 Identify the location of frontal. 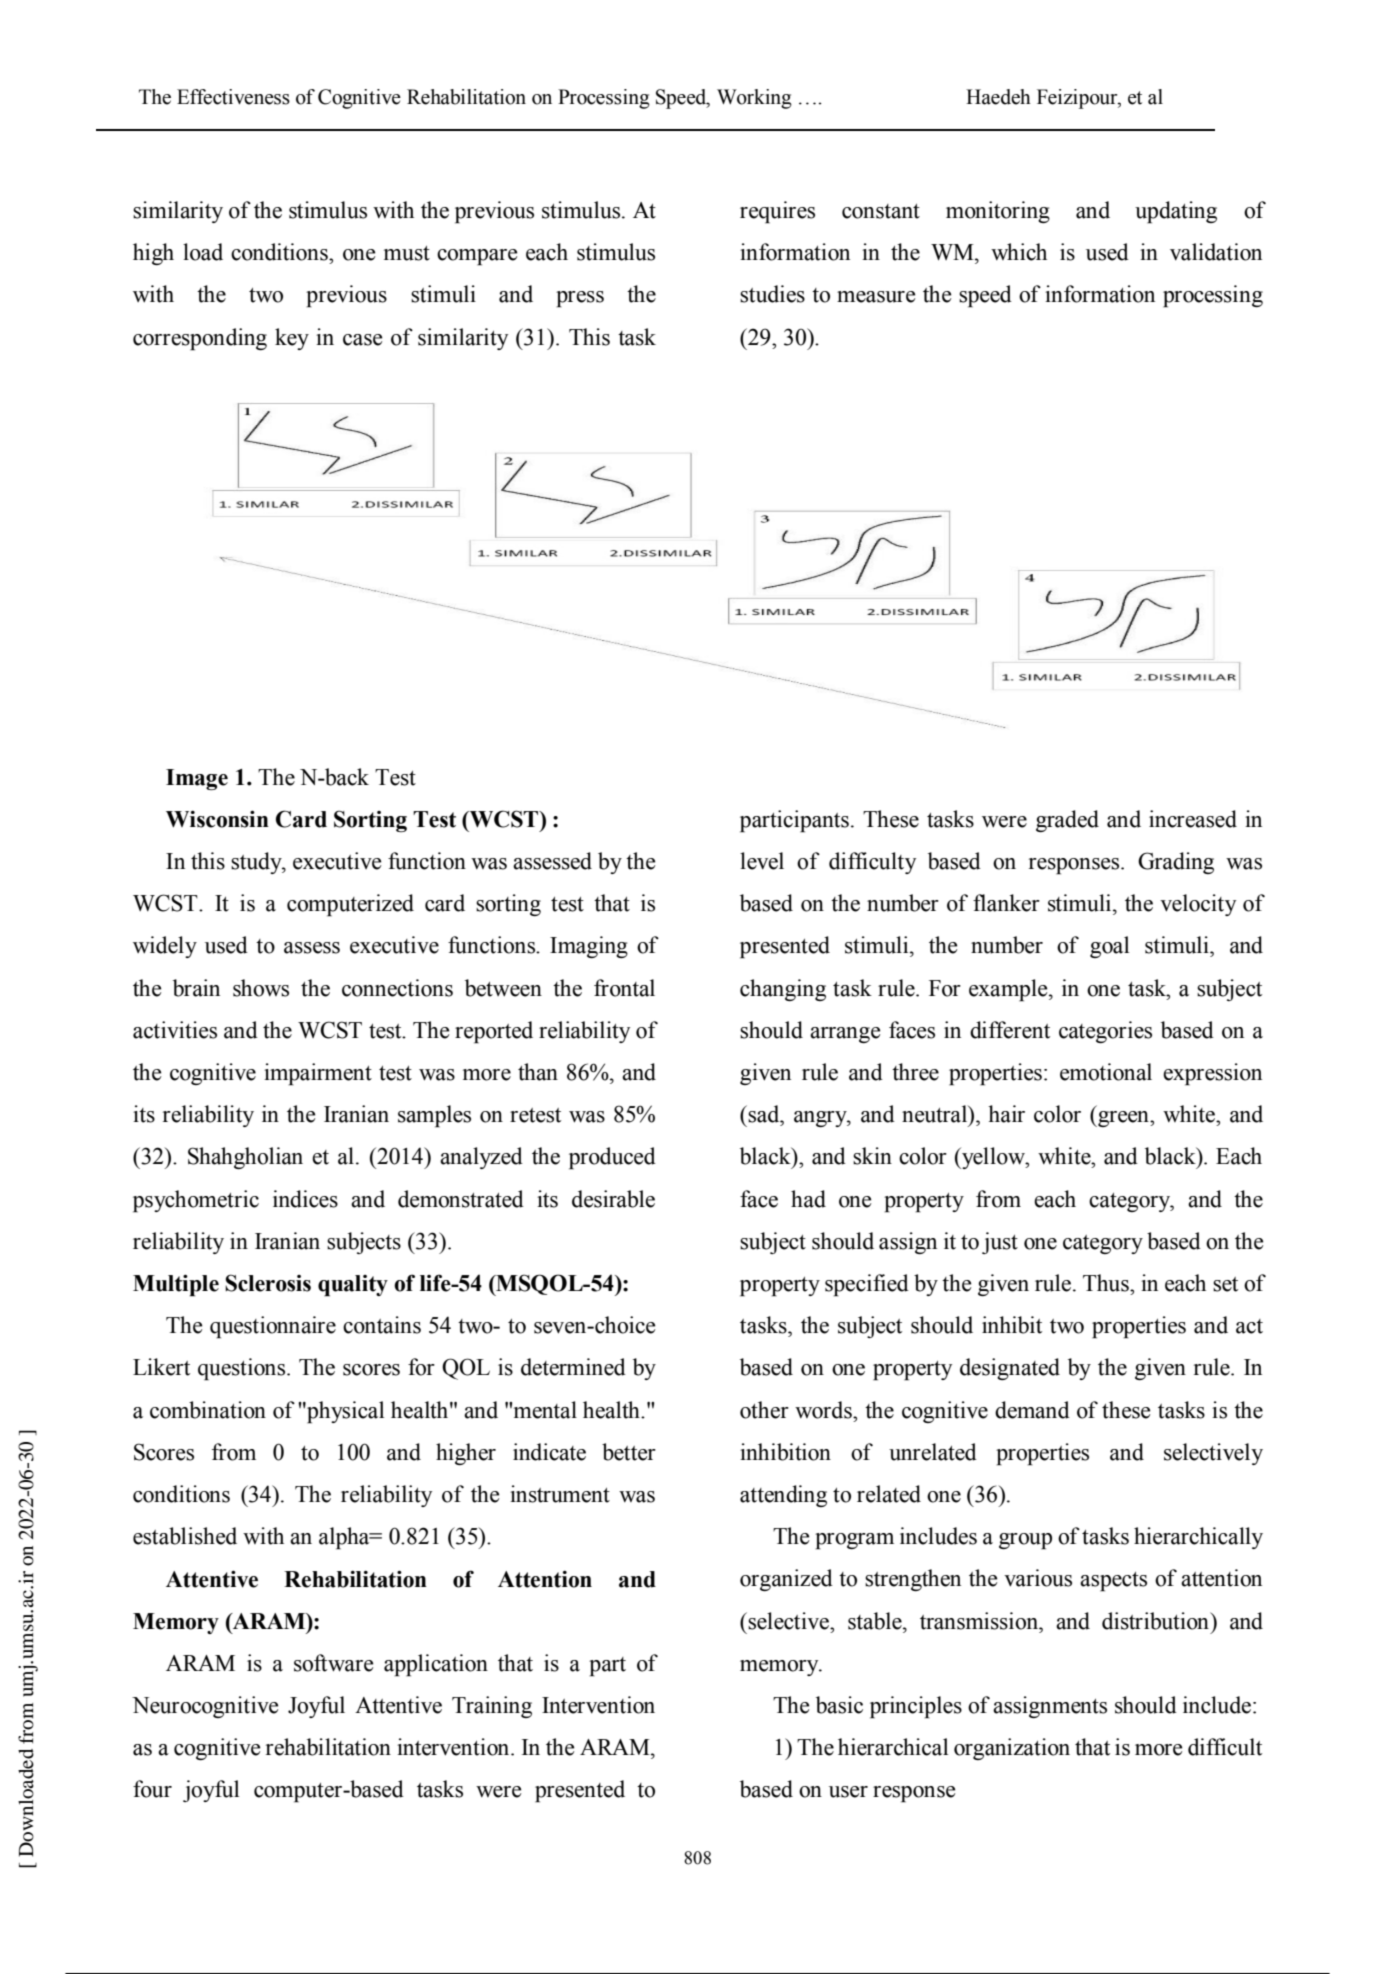
(624, 988).
